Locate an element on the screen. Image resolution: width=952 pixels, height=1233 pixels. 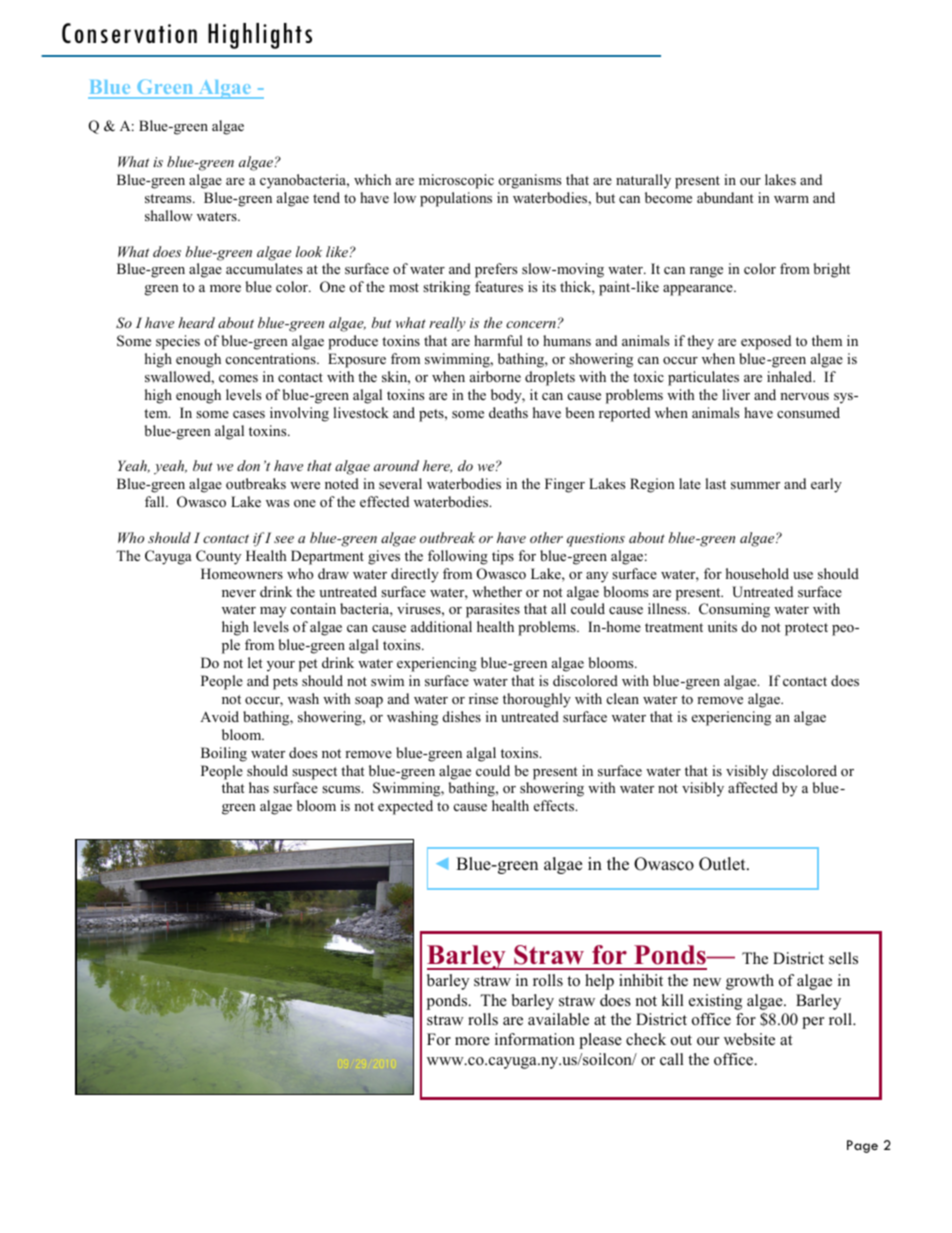
whether is located at coordinates (497, 591).
